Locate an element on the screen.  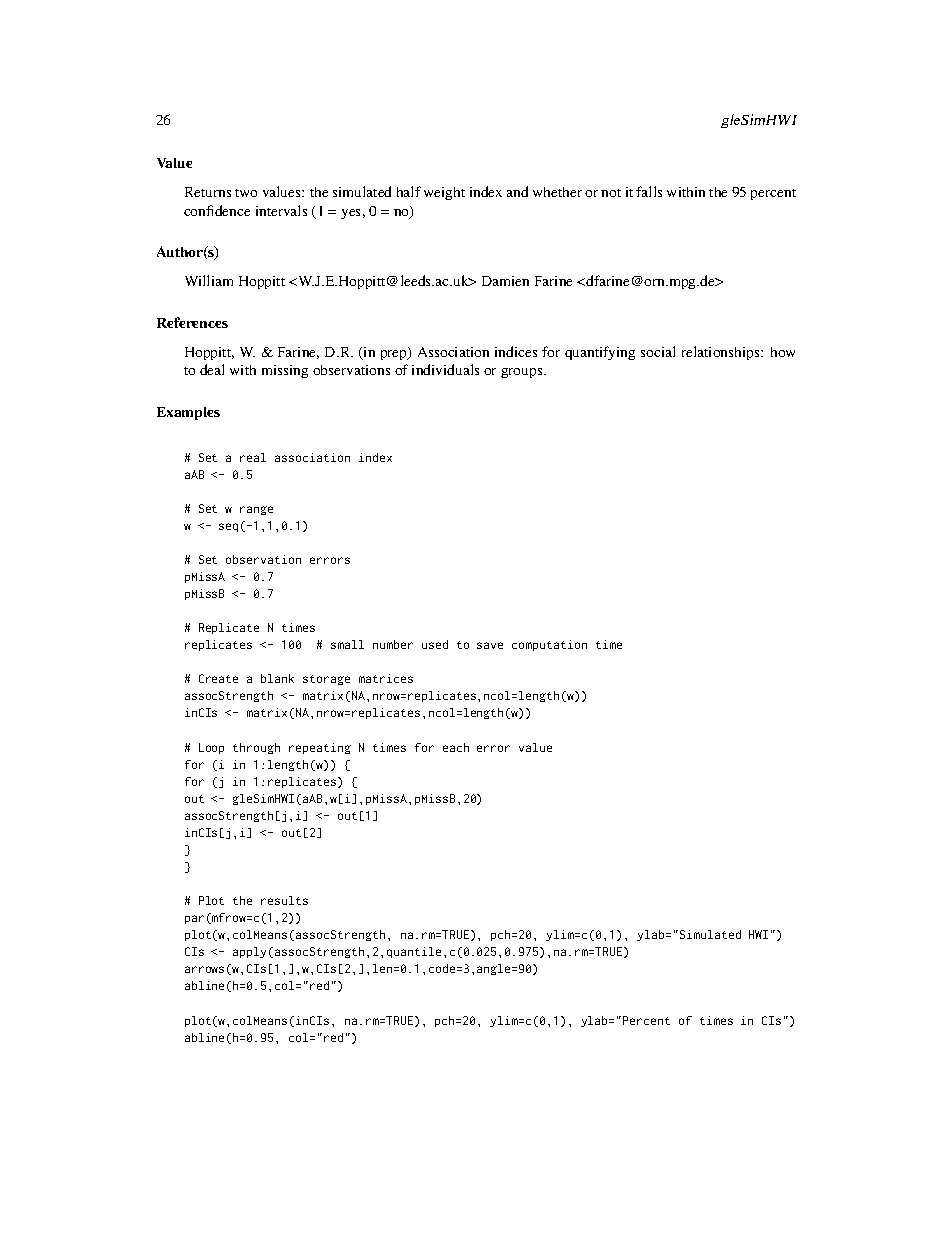
repeating is located at coordinates (320, 748).
